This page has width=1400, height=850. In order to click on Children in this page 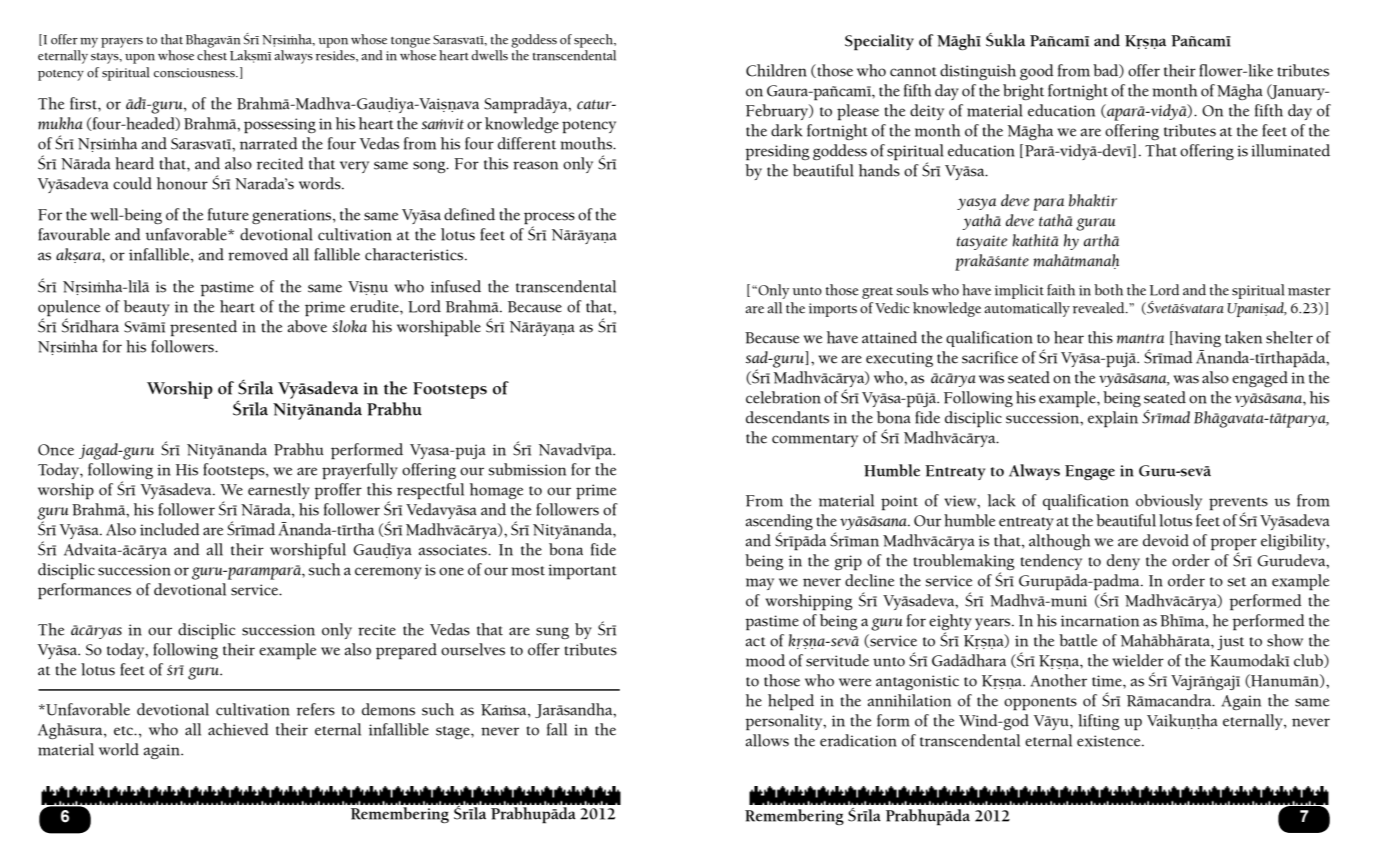, I will do `click(776, 70)`.
